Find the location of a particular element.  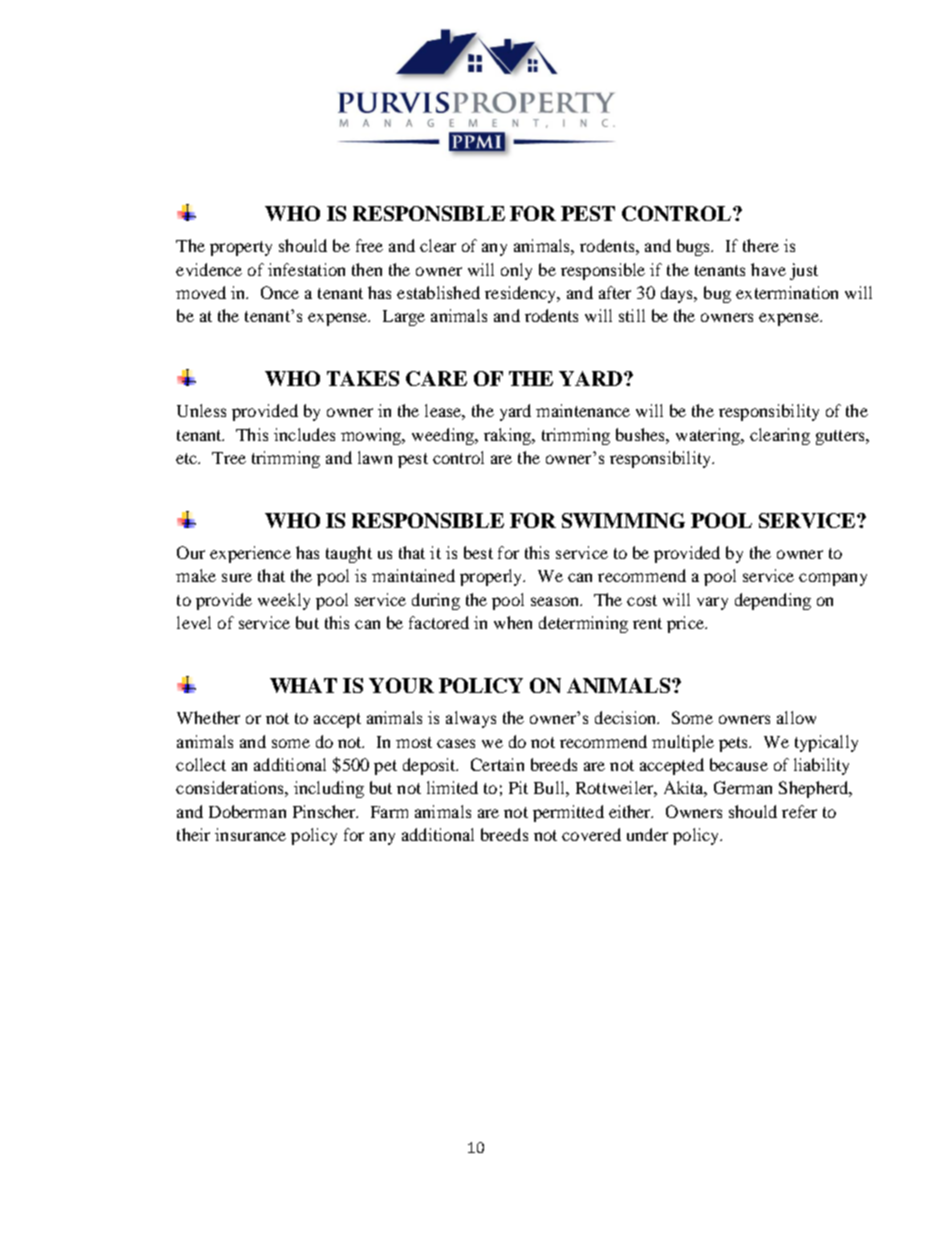

permitted is located at coordinates (568, 813).
